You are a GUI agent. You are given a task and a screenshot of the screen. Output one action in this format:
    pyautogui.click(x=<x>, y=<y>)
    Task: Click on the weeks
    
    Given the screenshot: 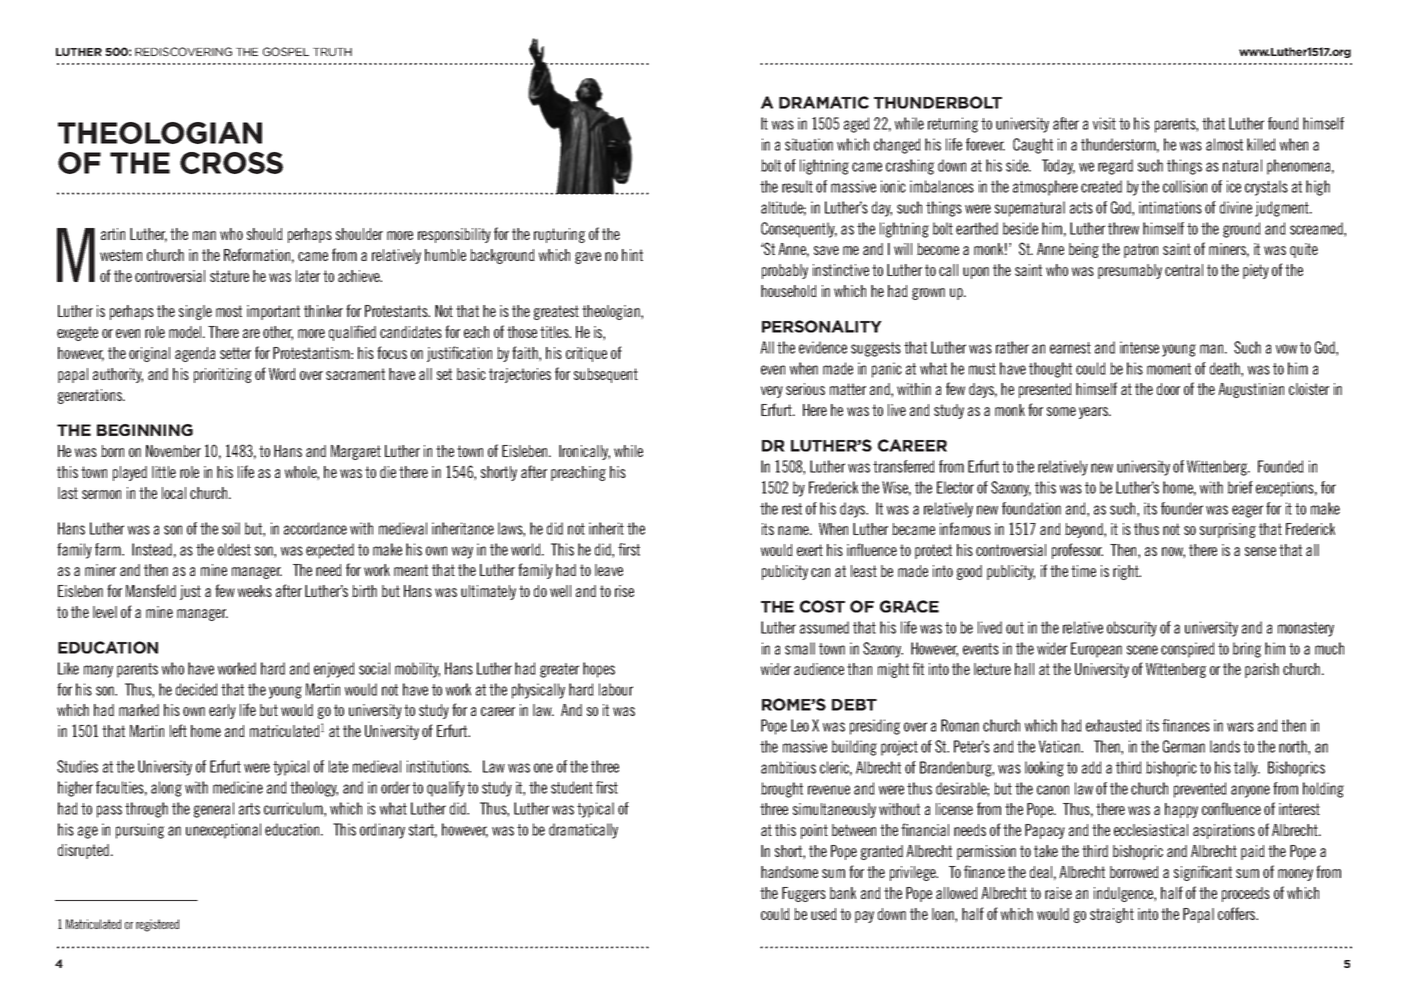 What is the action you would take?
    pyautogui.click(x=255, y=591)
